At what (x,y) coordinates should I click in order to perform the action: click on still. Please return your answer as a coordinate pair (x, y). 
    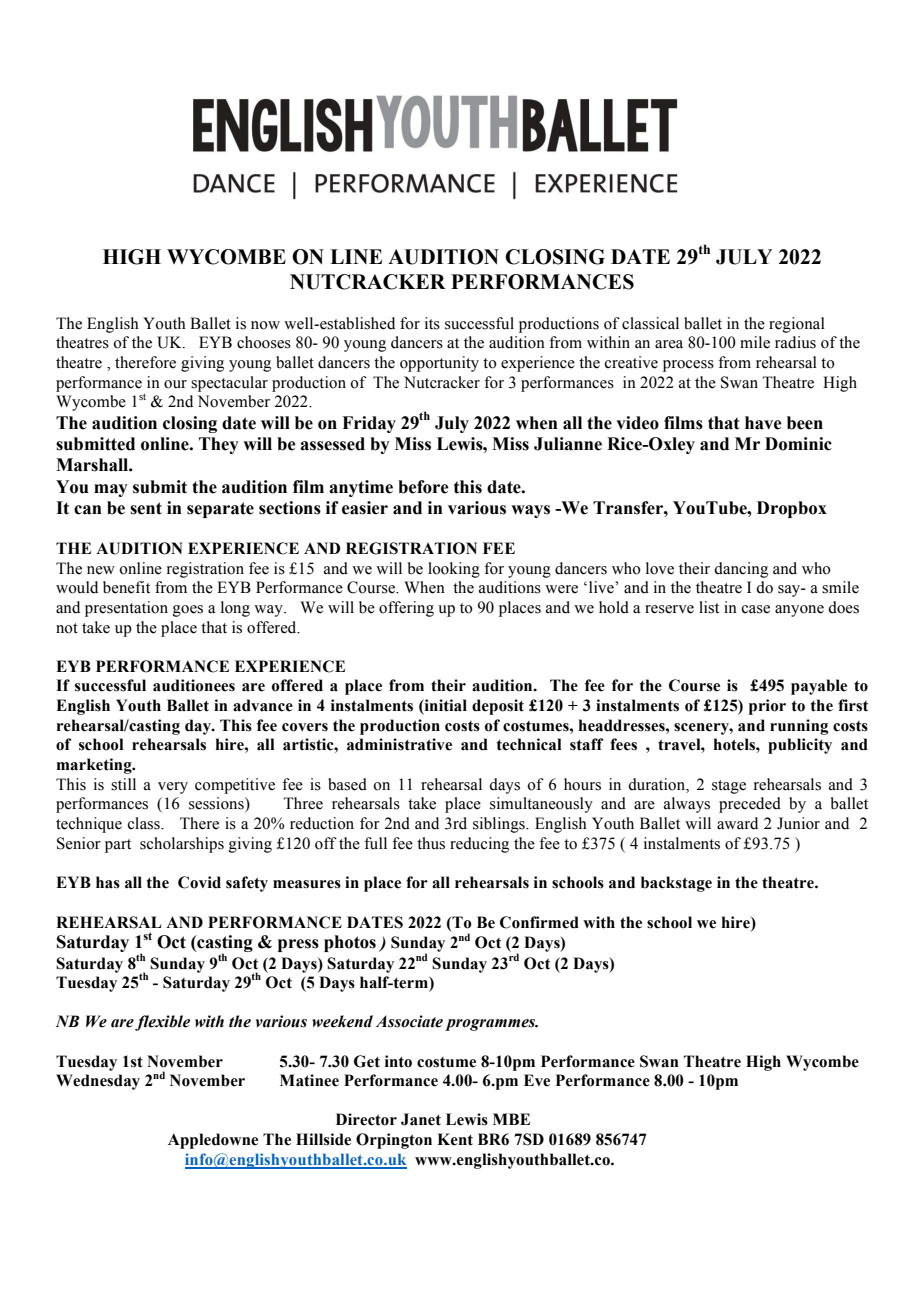
    Looking at the image, I should click on (123, 784).
